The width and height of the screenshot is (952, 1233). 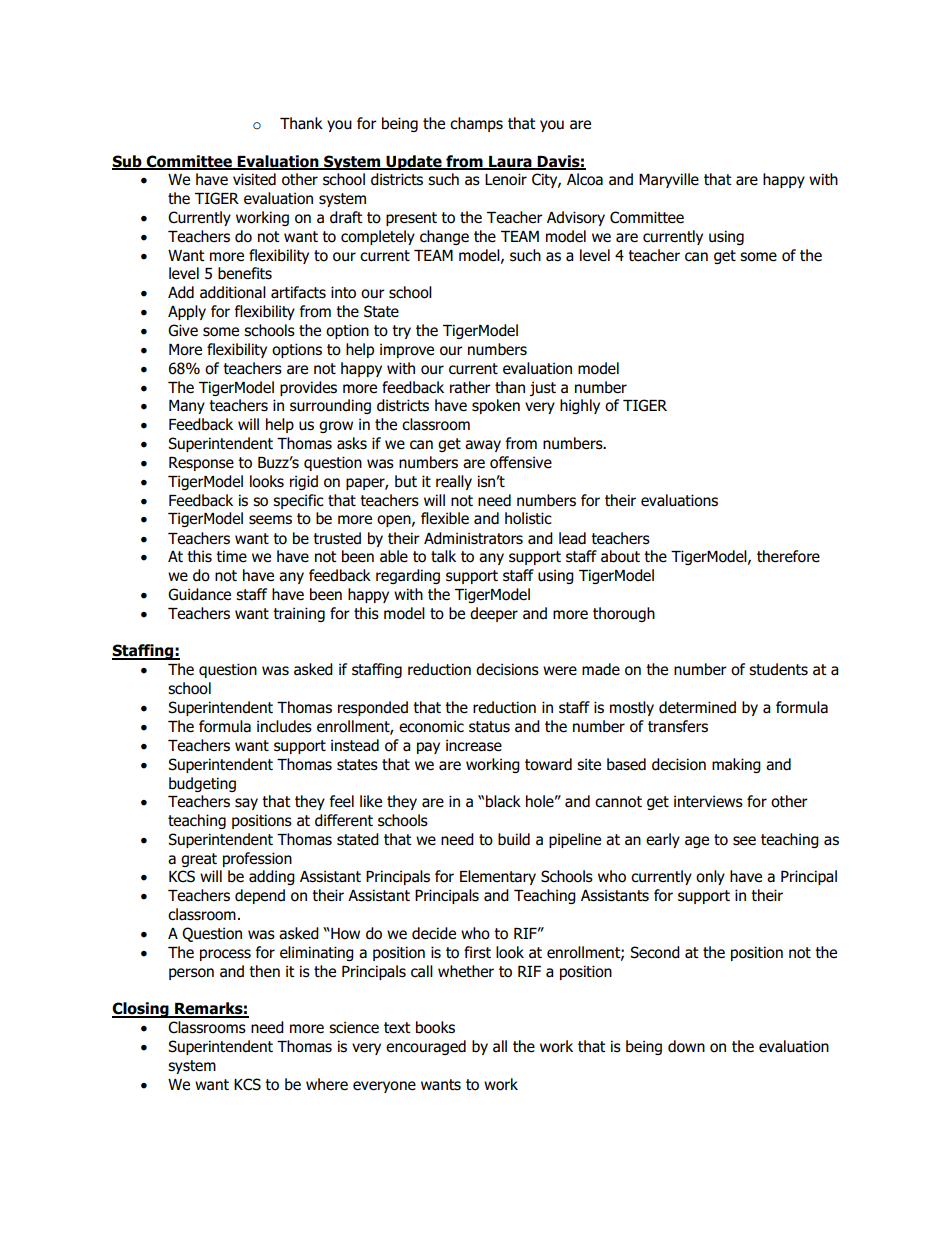 What do you see at coordinates (201, 464) in the screenshot?
I see `Response` at bounding box center [201, 464].
